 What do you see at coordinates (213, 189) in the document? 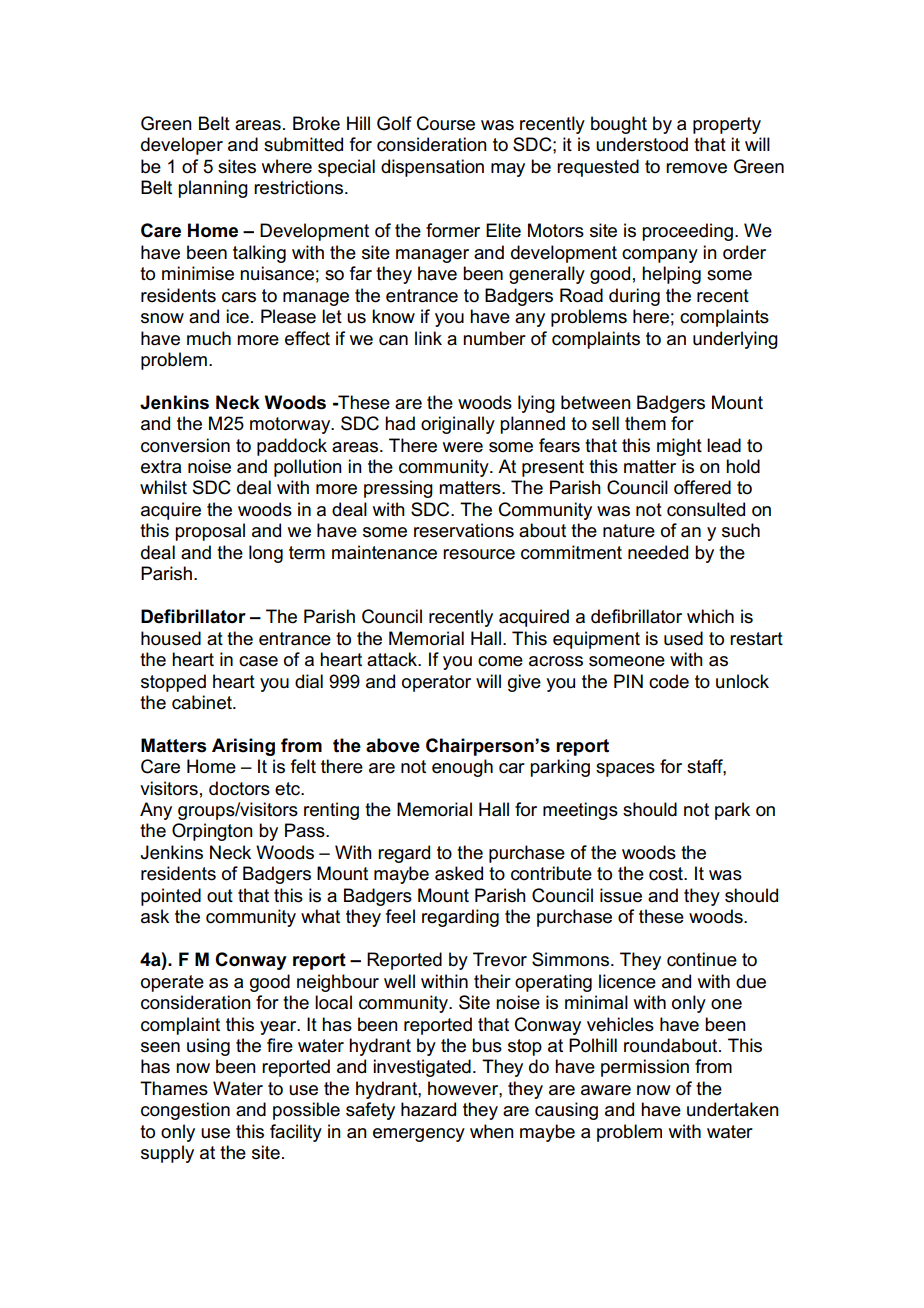
I see `planning` at bounding box center [213, 189].
